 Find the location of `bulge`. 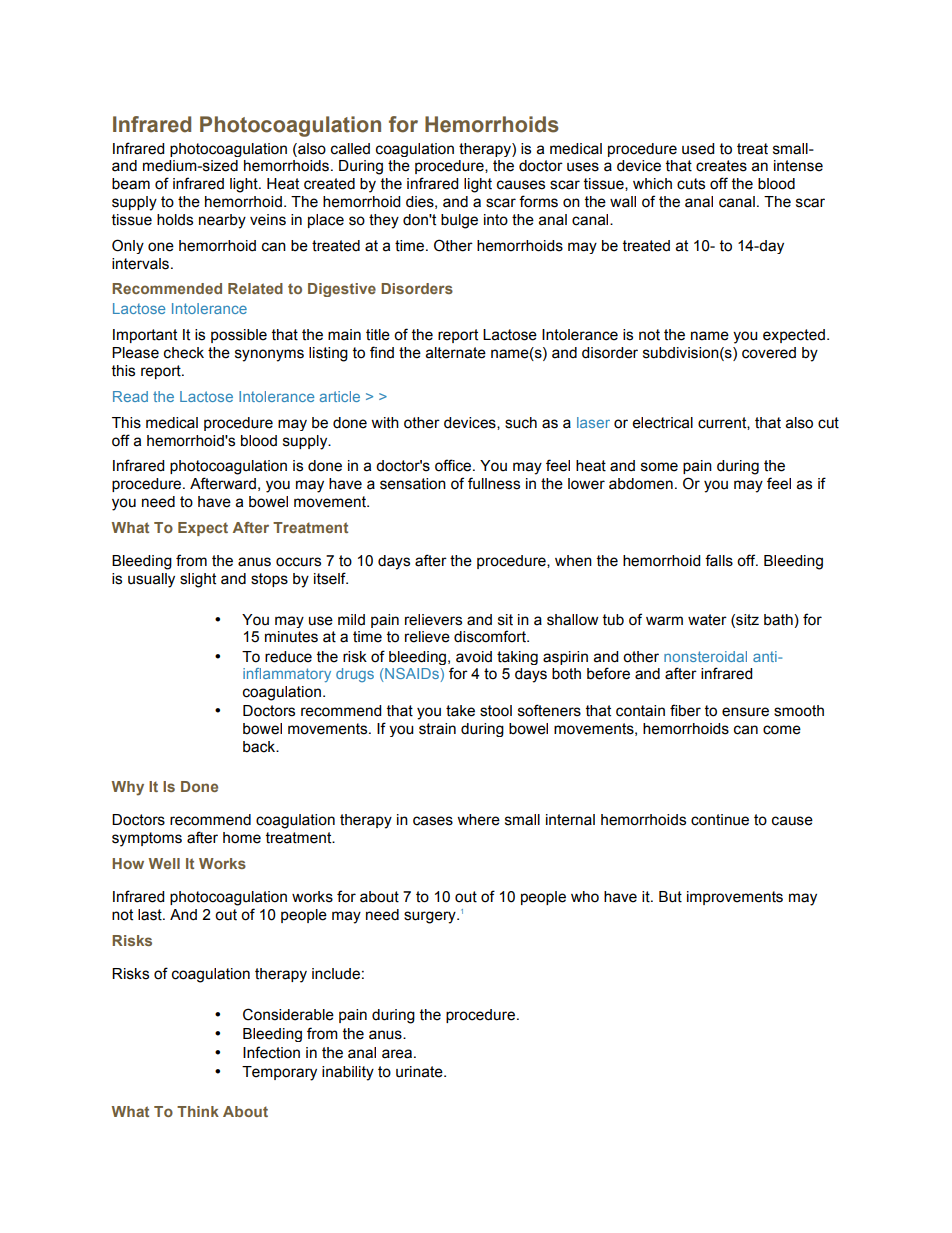

bulge is located at coordinates (459, 221).
